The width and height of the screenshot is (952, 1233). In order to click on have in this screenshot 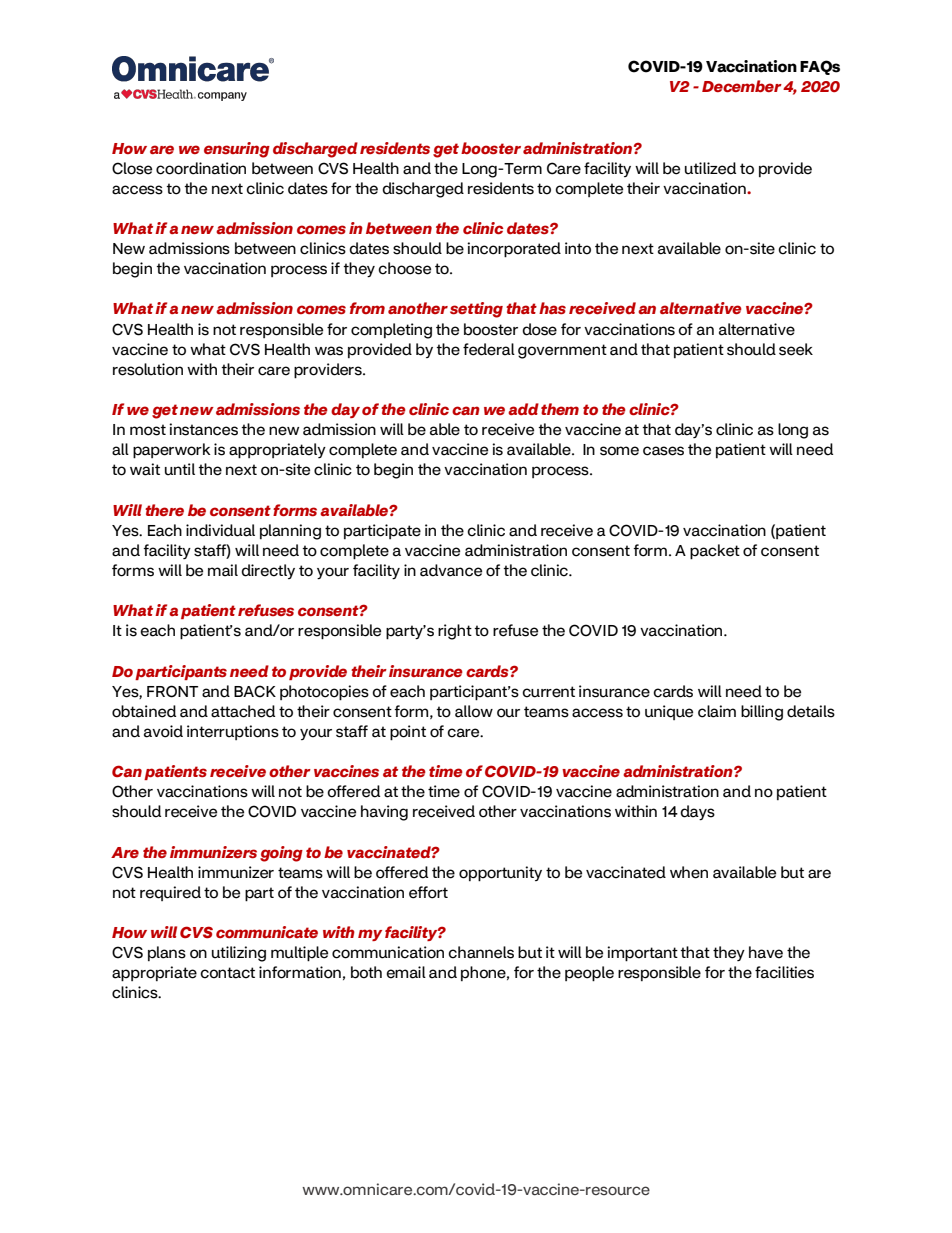, I will do `click(766, 952)`.
